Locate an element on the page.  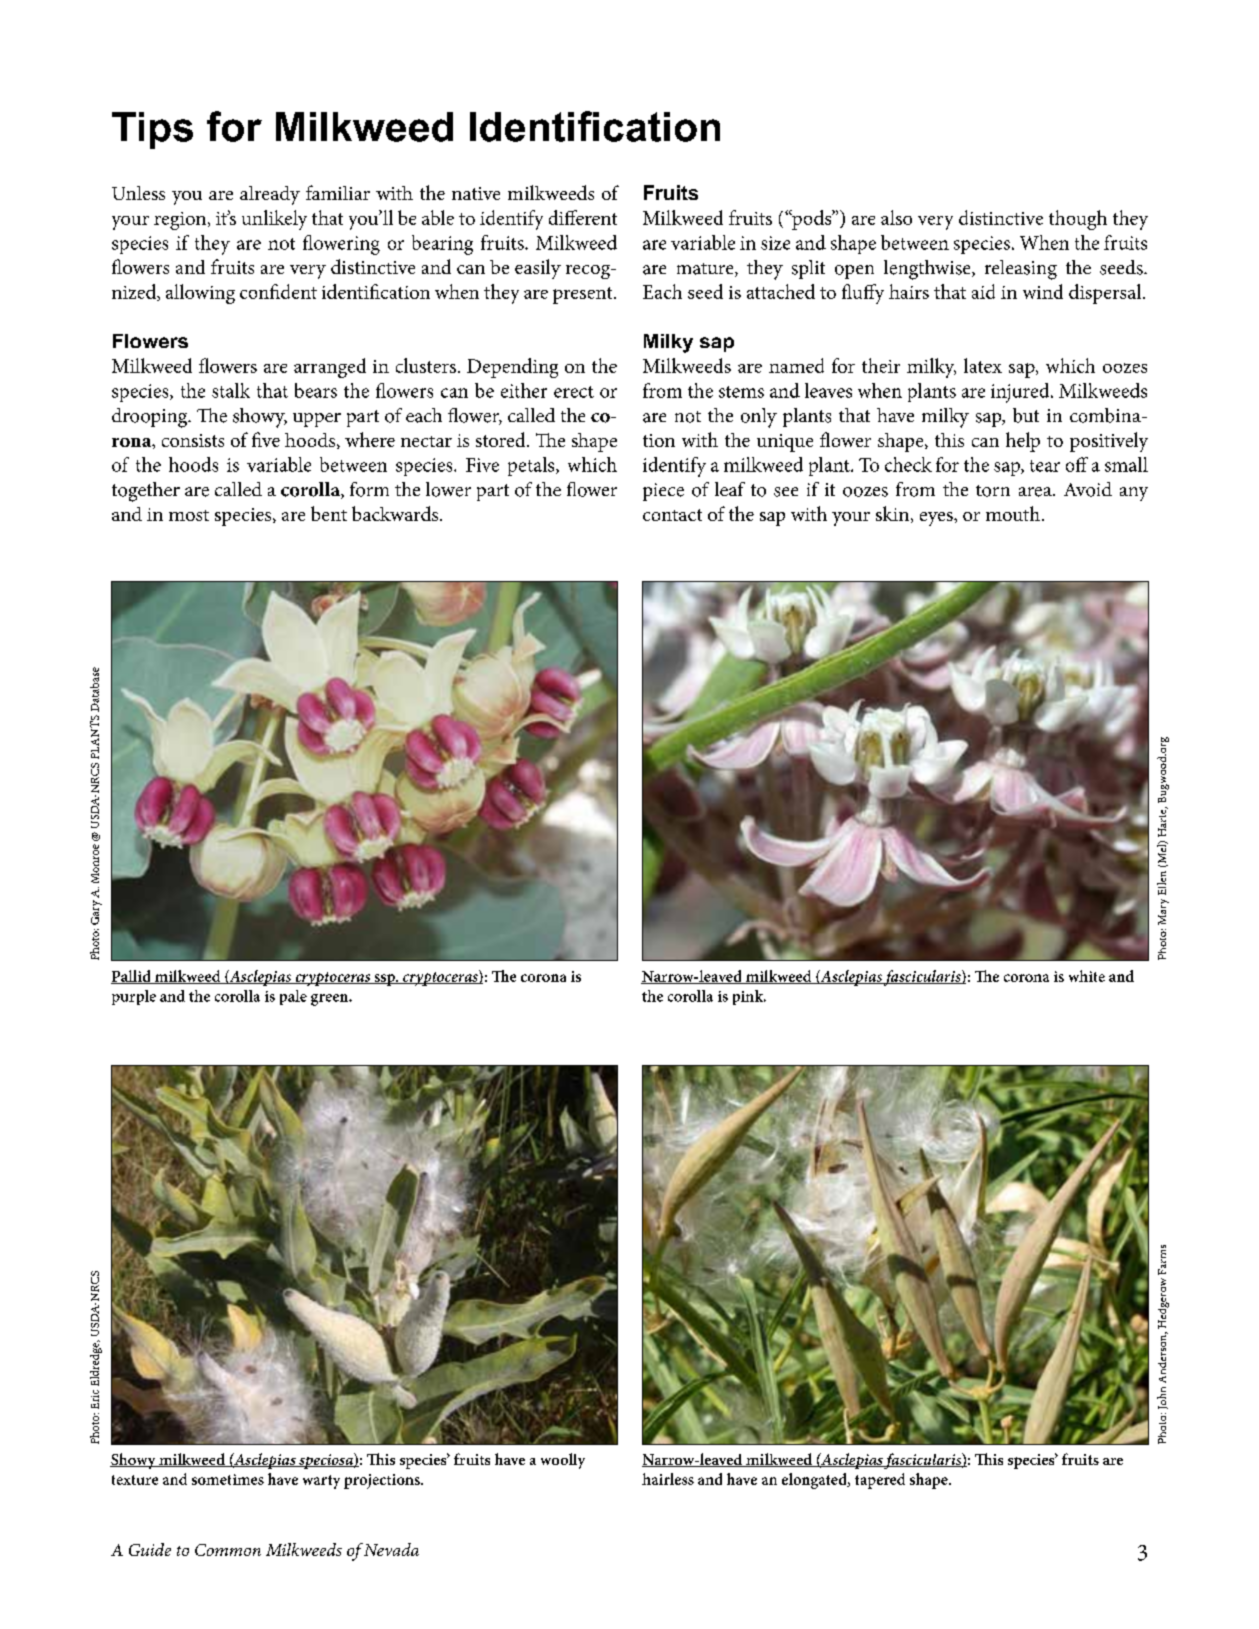
white is located at coordinates (1087, 976).
